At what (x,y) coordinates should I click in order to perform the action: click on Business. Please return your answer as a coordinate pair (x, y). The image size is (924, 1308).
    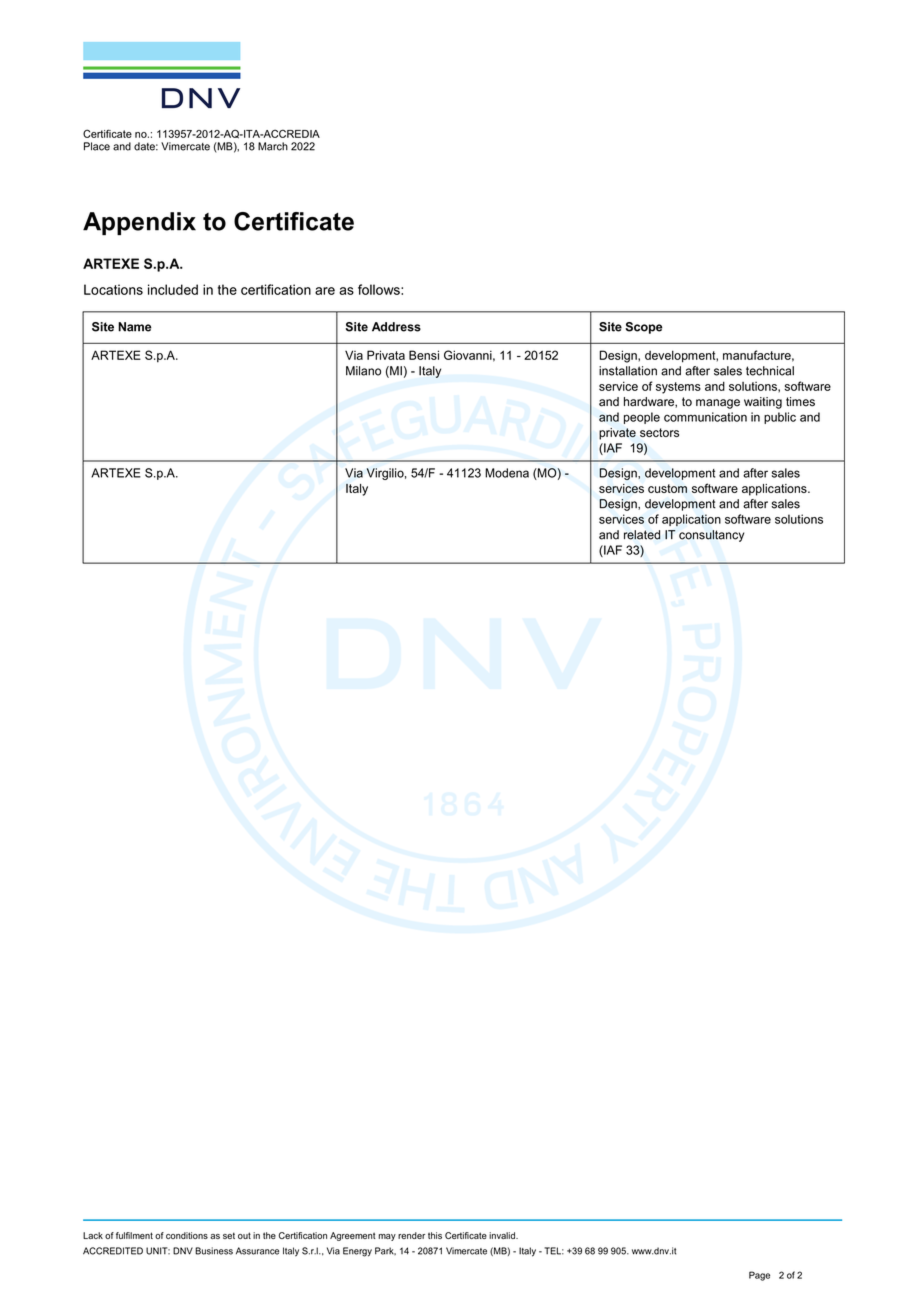
    Looking at the image, I should click on (214, 1251).
